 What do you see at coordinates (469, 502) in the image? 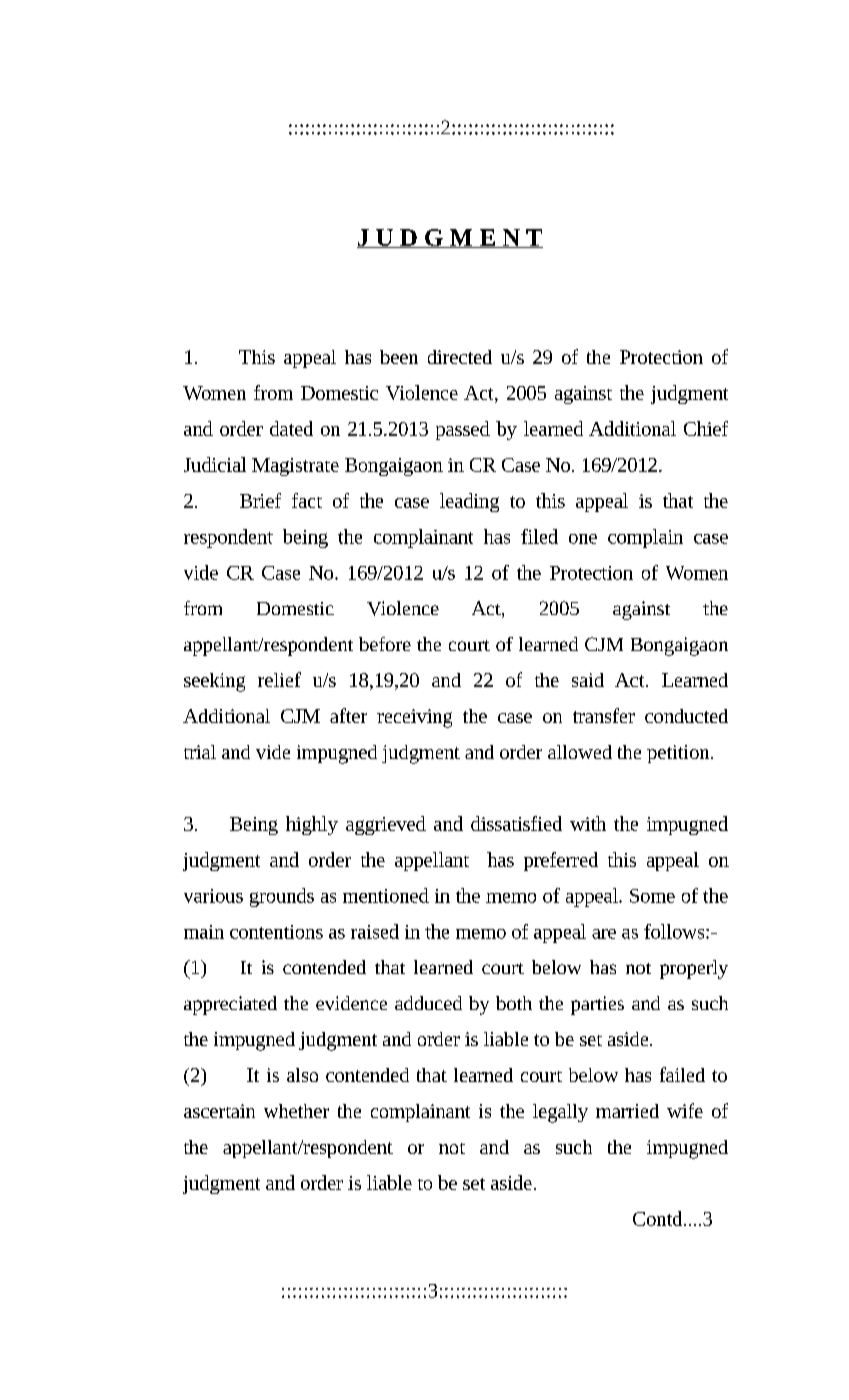
I see `leading` at bounding box center [469, 502].
